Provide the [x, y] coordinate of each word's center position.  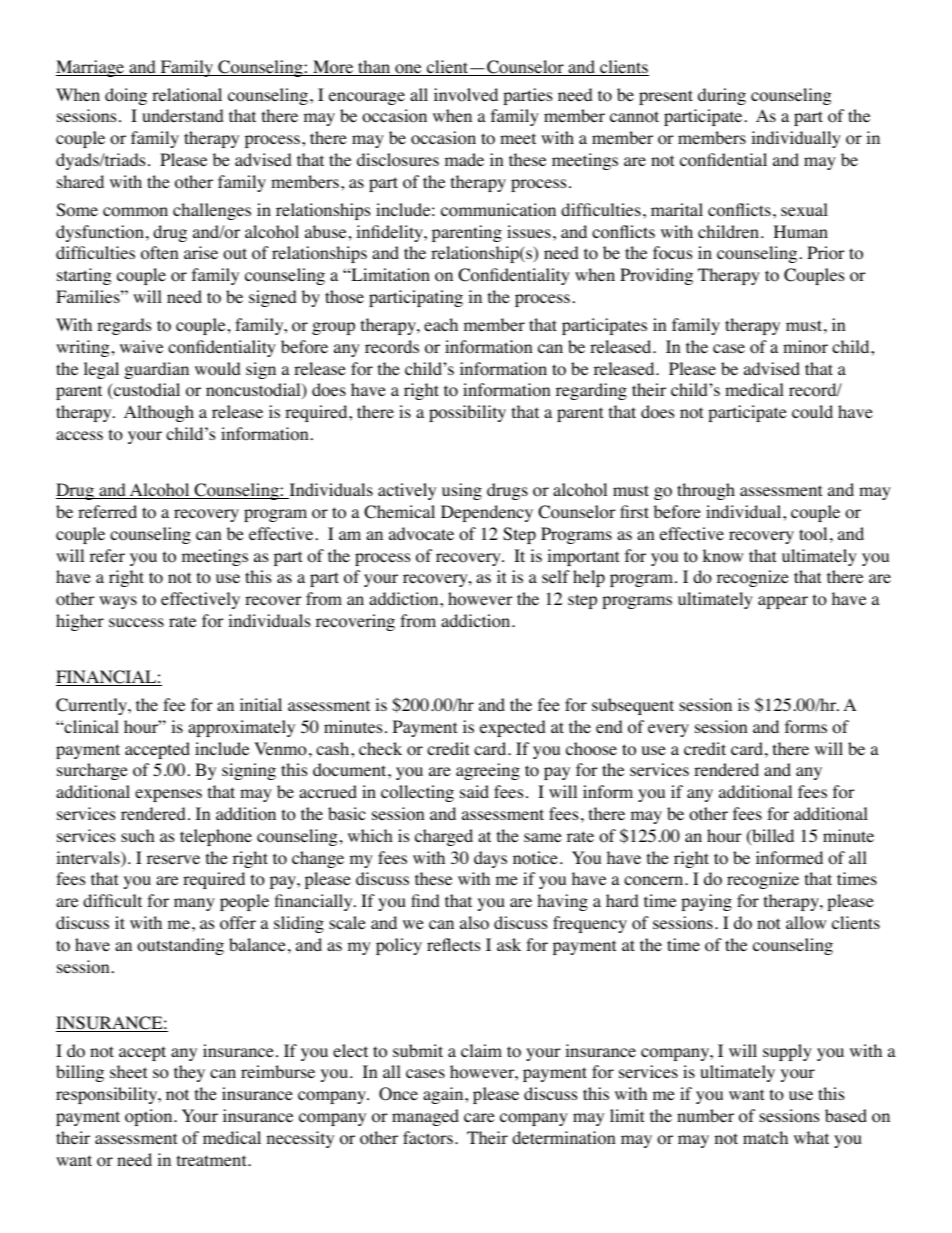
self [556, 576]
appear [783, 602]
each [441, 324]
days [490, 859]
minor [805, 347]
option [150, 1117]
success [136, 622]
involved [466, 95]
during [722, 96]
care [479, 1117]
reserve [173, 859]
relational [187, 95]
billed [772, 837]
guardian [157, 370]
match [765, 1137]
